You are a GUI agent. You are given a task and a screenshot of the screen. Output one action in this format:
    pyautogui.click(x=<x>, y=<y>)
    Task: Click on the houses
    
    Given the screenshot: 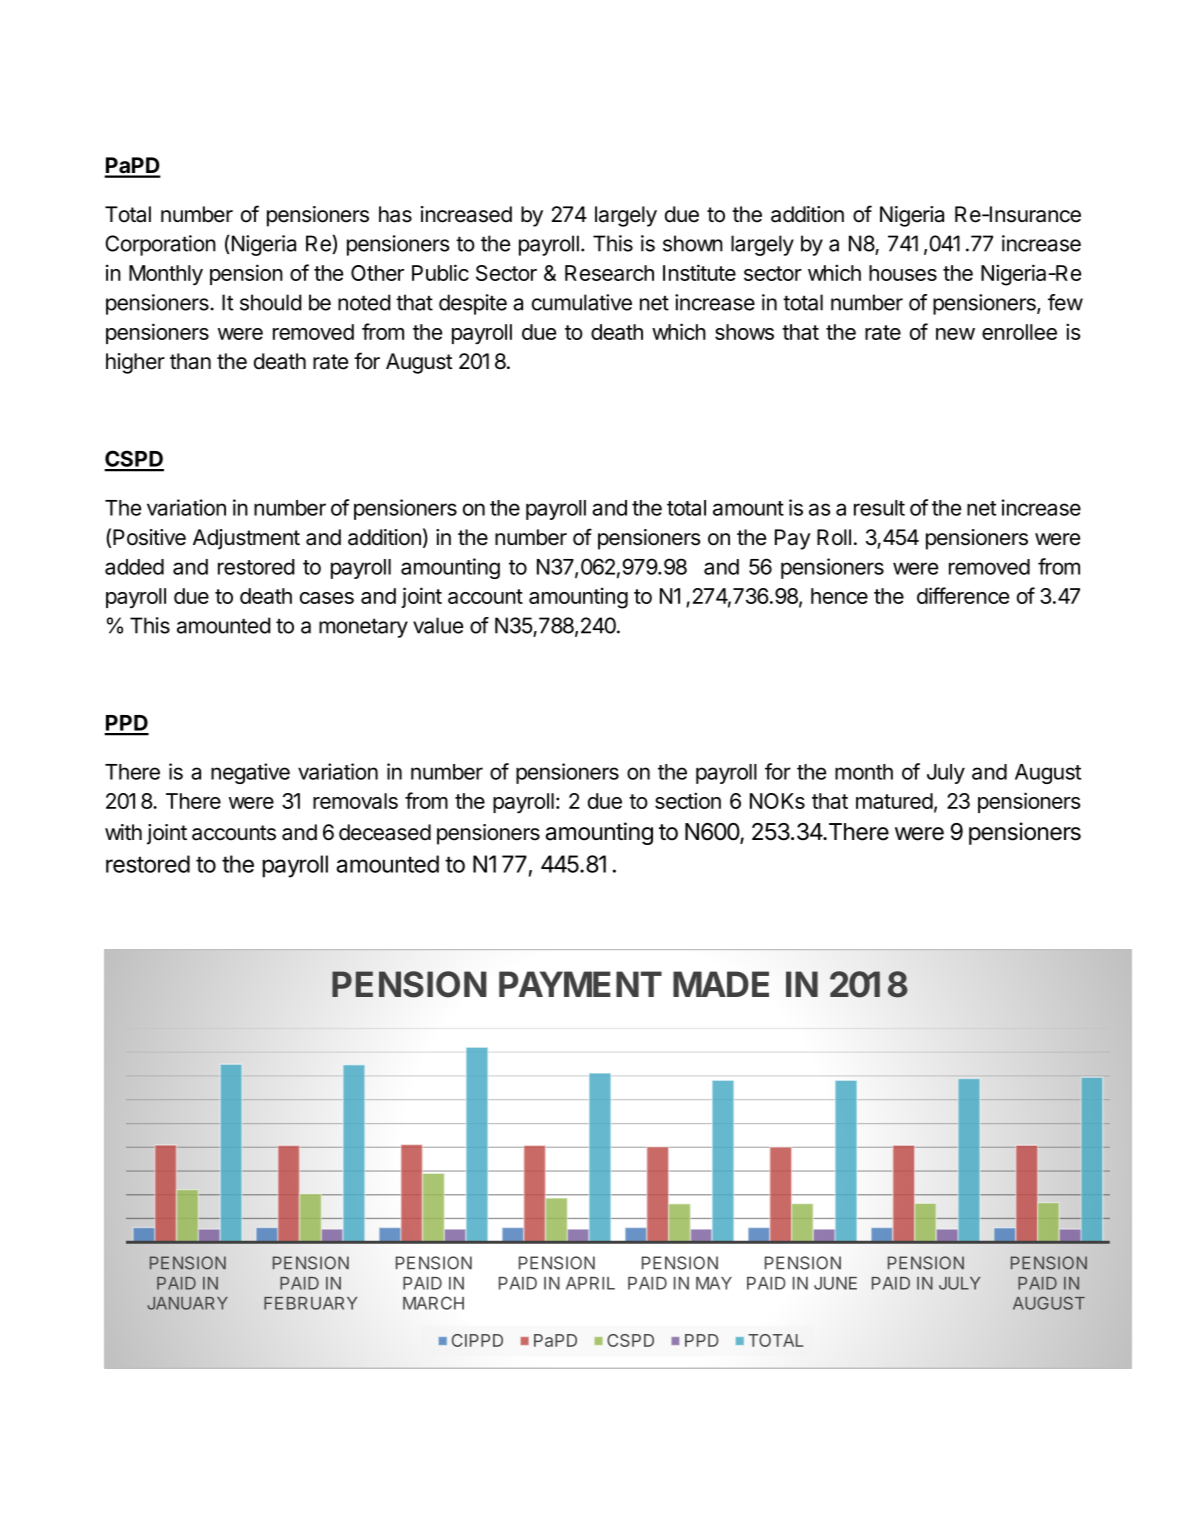 What is the action you would take?
    pyautogui.click(x=903, y=273)
